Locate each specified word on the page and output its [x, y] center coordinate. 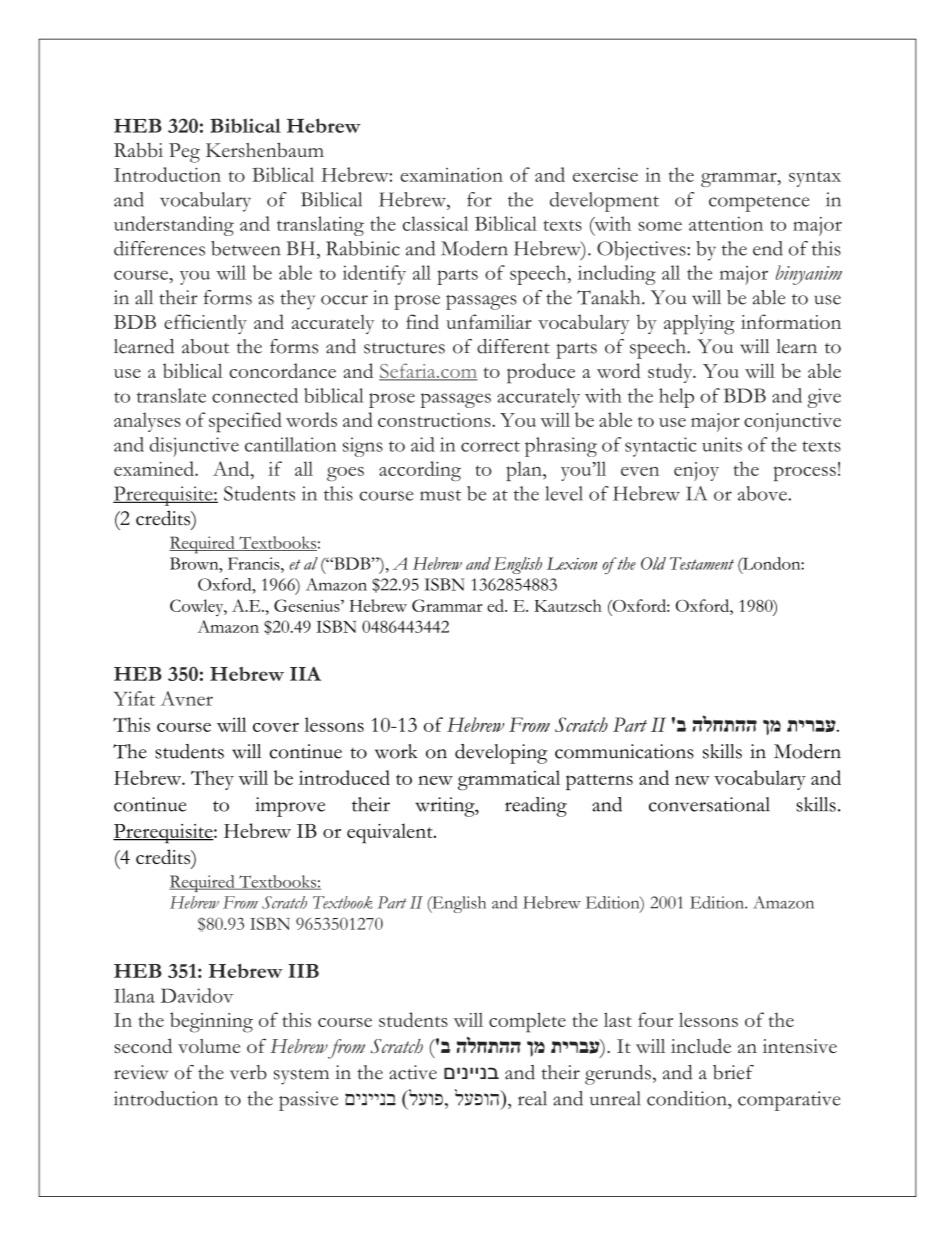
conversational [709, 804]
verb [248, 1072]
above [763, 493]
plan [525, 471]
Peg [184, 153]
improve [290, 807]
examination [451, 174]
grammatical [509, 780]
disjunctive [194, 447]
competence [759, 204]
